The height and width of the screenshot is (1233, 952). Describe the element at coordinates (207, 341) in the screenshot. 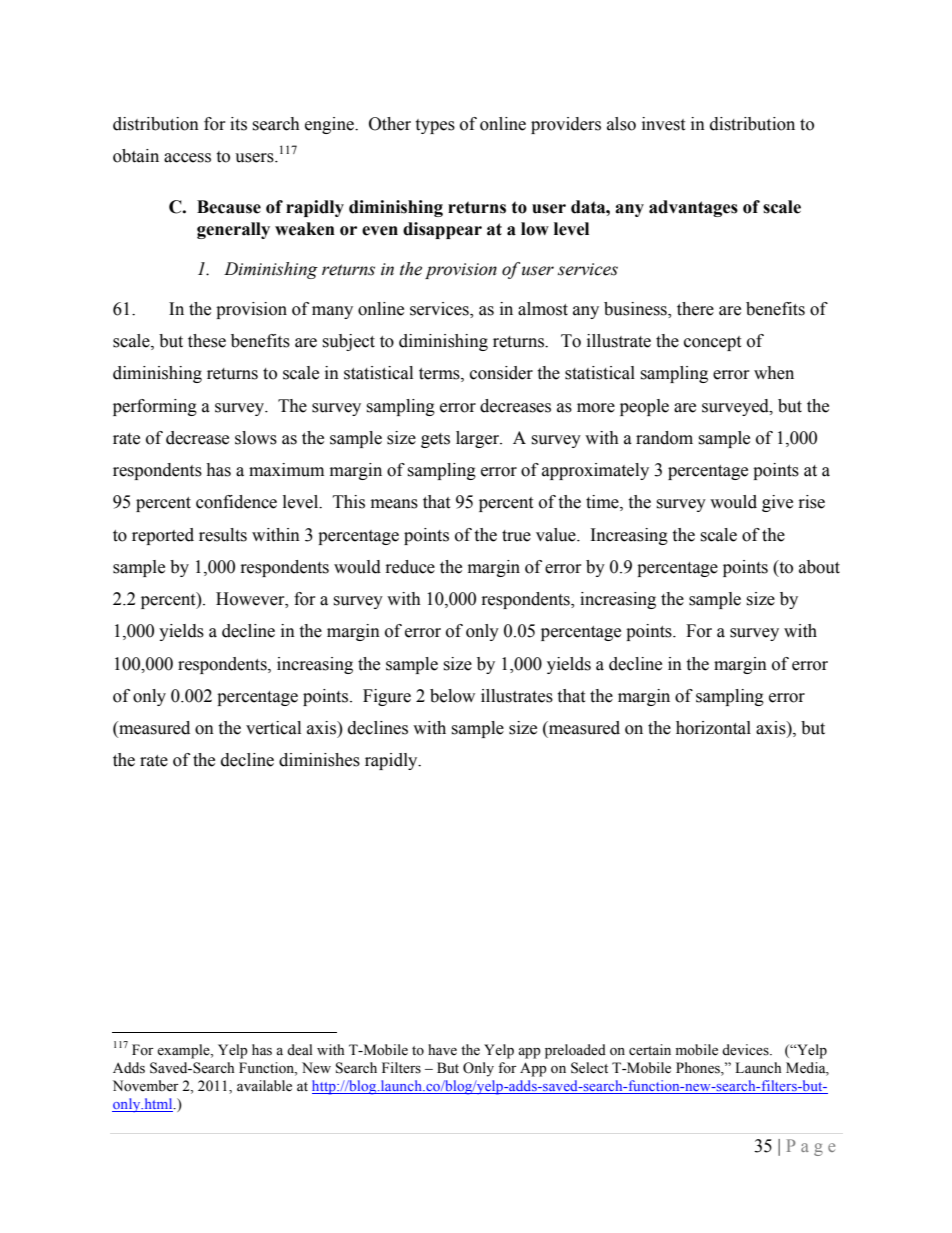

I see `these` at that location.
